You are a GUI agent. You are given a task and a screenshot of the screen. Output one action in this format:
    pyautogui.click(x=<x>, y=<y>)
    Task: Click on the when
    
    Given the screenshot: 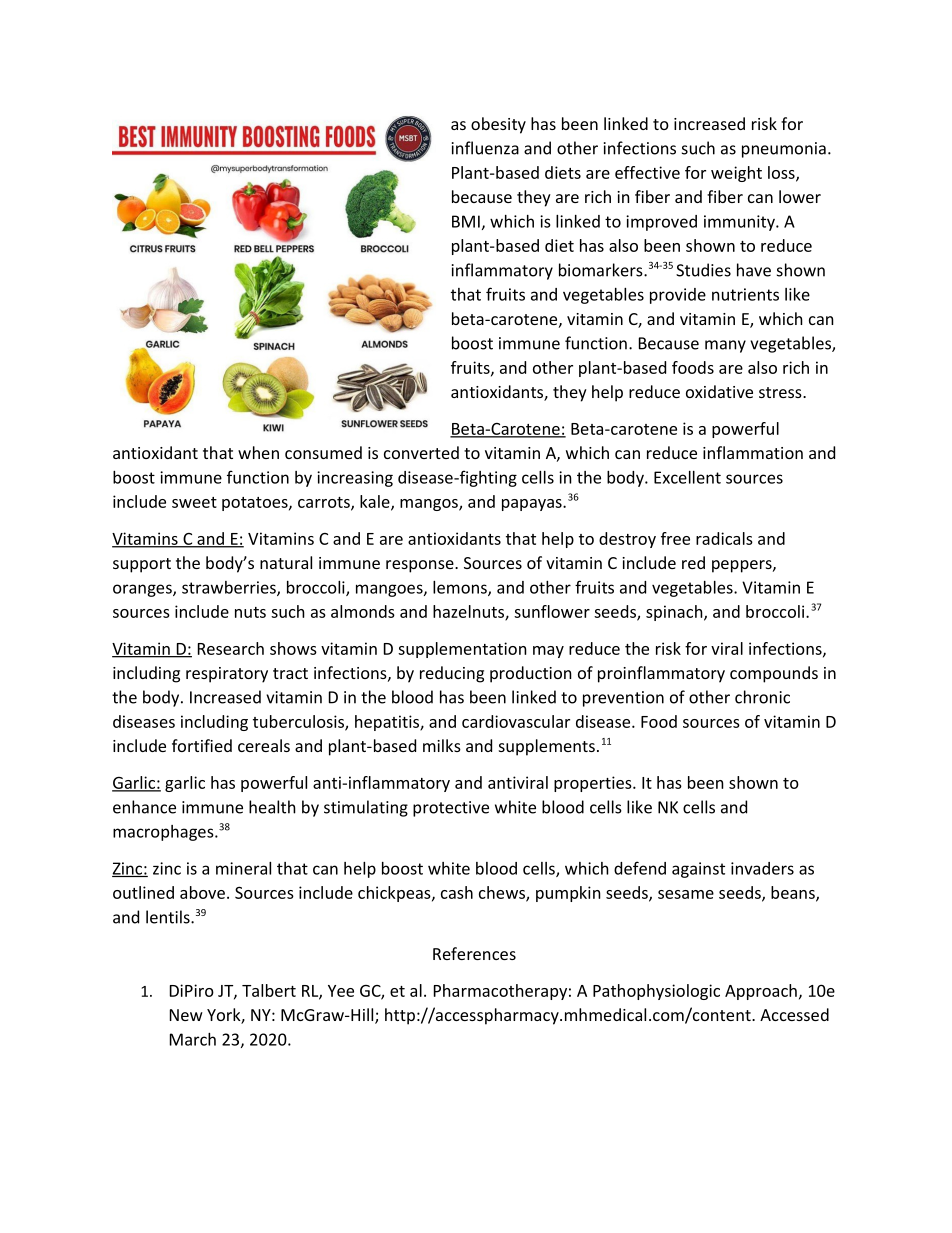 What is the action you would take?
    pyautogui.click(x=258, y=452)
